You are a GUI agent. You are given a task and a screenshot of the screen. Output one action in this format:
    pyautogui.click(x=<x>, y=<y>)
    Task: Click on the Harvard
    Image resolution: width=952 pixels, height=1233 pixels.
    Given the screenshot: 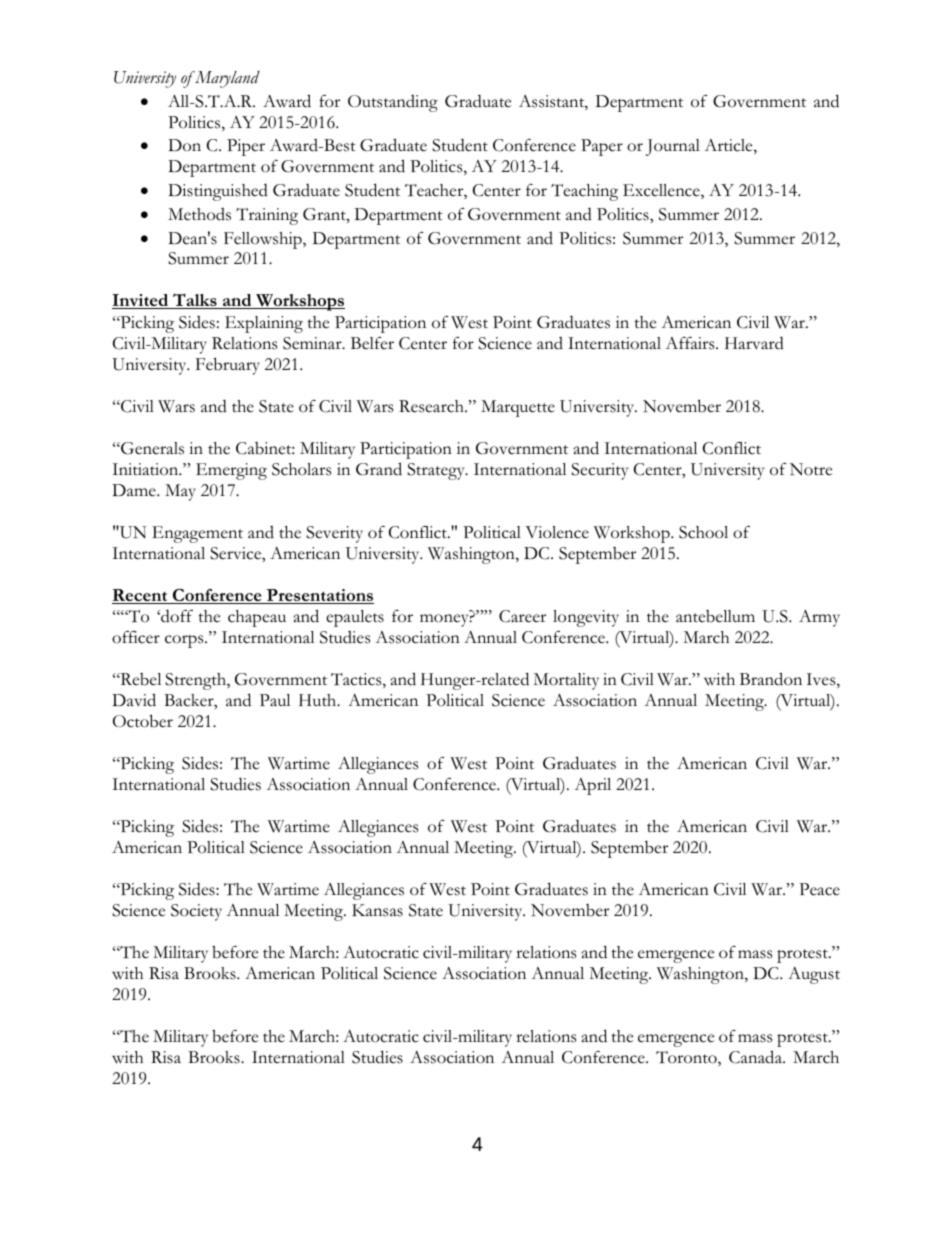 What is the action you would take?
    pyautogui.click(x=754, y=343)
